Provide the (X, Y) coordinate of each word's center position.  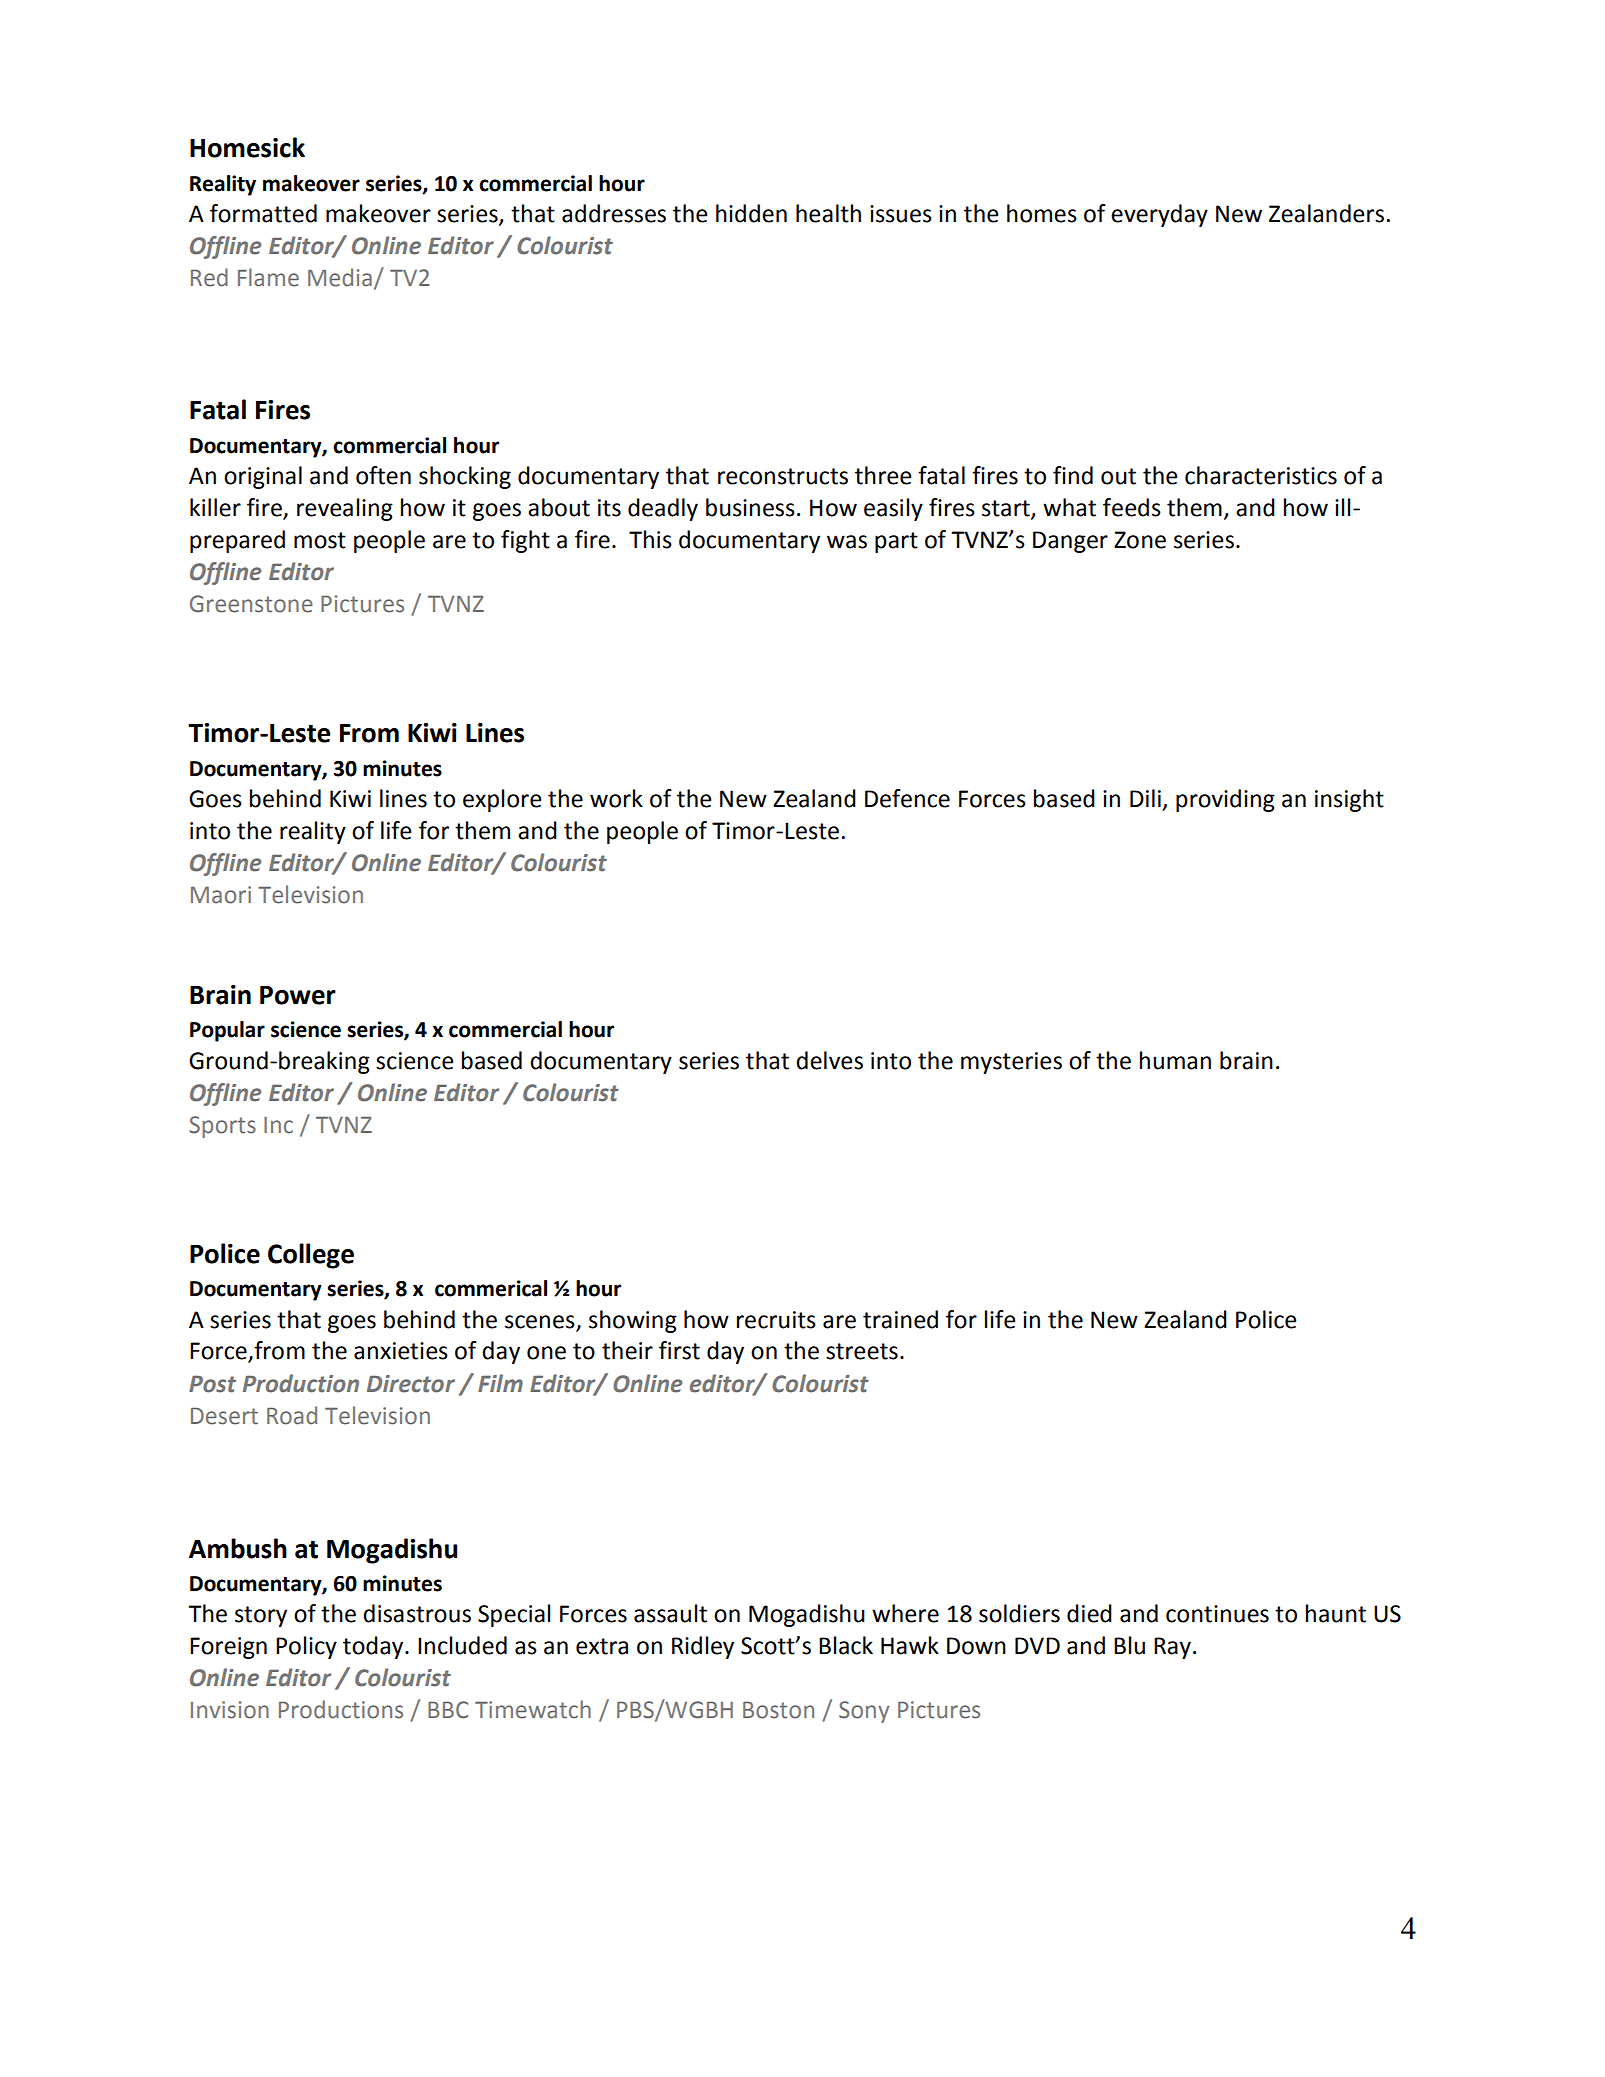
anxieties (401, 1351)
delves (829, 1060)
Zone (1140, 540)
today (374, 1647)
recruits (776, 1320)
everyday (1159, 215)
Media (340, 277)
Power (298, 995)
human (1175, 1060)
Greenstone (251, 604)
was (847, 542)
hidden (751, 213)
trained (900, 1319)
